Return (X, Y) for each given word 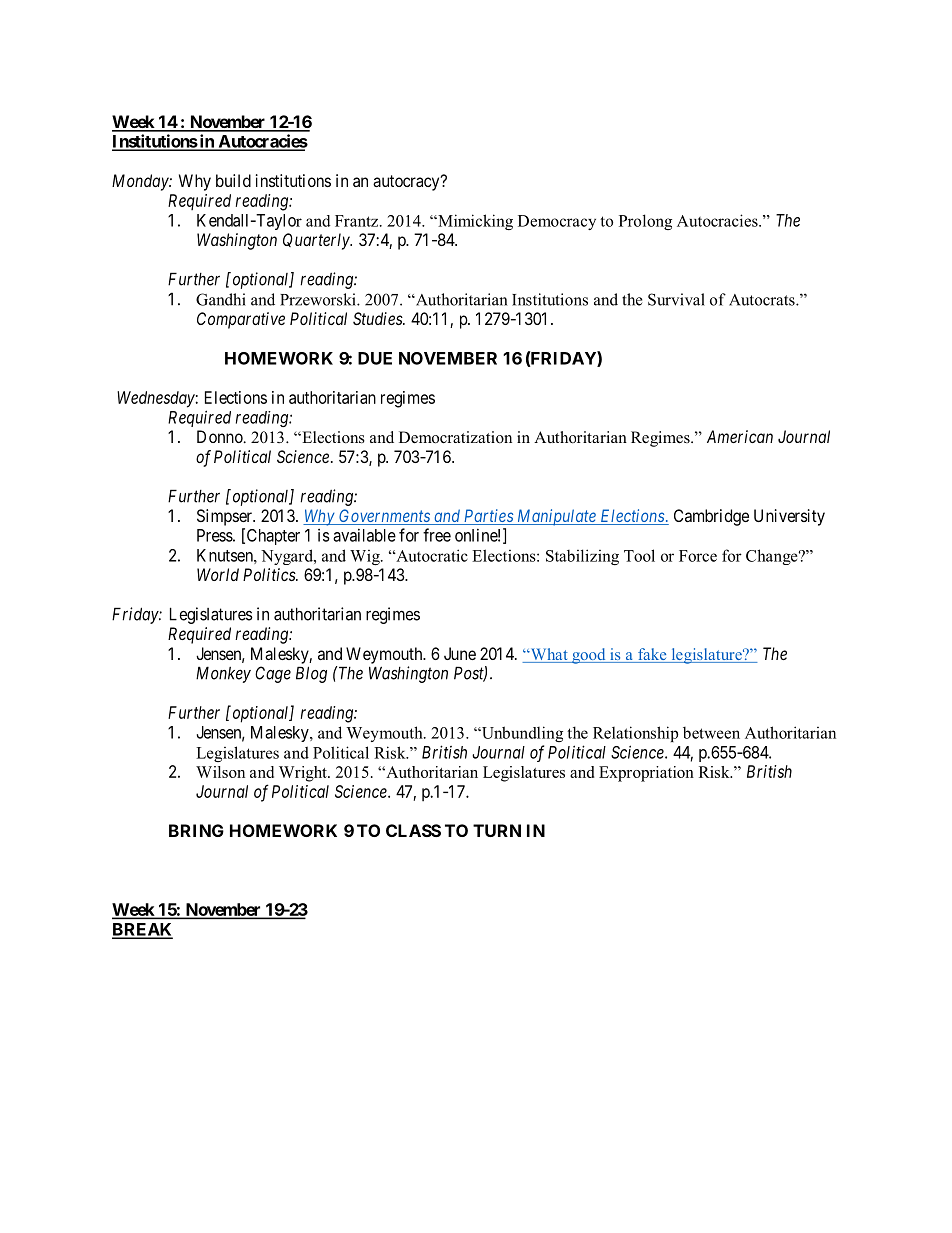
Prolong (645, 222)
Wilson (220, 772)
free (437, 535)
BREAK (142, 930)
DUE (375, 358)
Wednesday (156, 399)
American (740, 436)
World (218, 574)
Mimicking (474, 222)
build (233, 180)
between (711, 733)
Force (698, 556)
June (460, 653)
